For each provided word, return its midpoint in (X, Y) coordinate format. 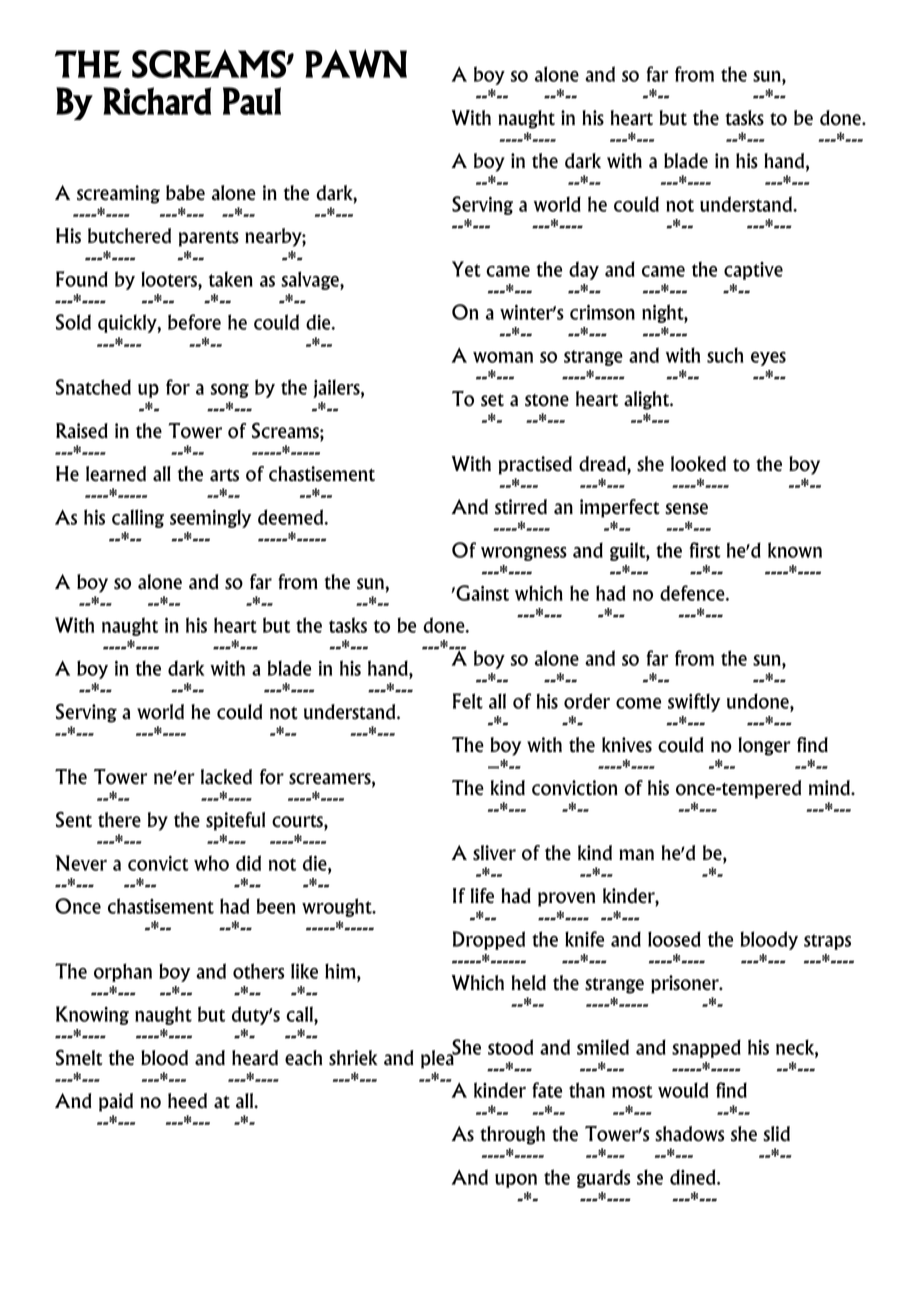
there (119, 820)
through (512, 1135)
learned (116, 474)
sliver (494, 853)
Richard (157, 101)
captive (753, 271)
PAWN (356, 63)
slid (776, 1134)
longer (764, 746)
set (492, 400)
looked (698, 464)
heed (187, 1101)
